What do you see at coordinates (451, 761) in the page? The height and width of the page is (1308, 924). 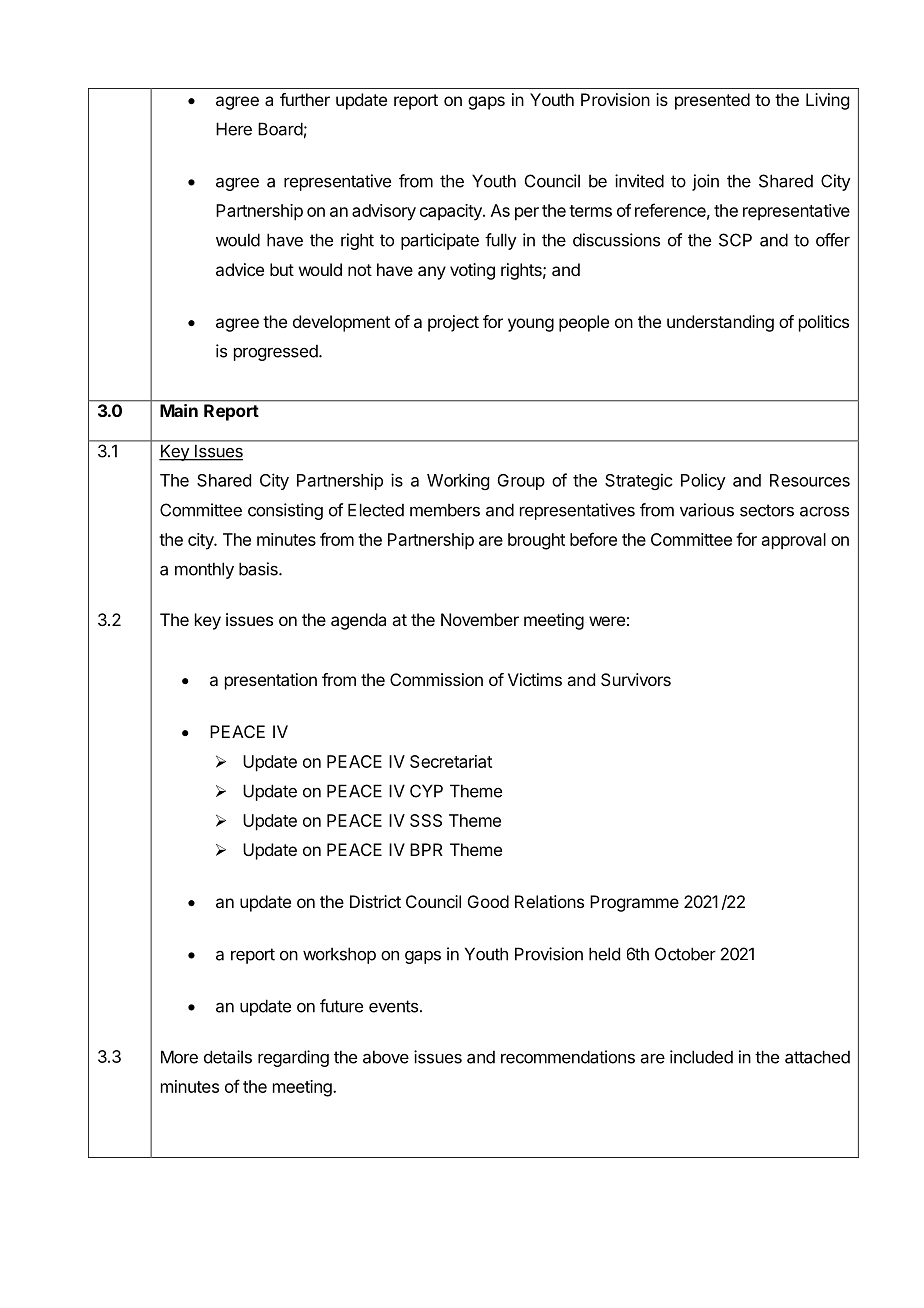 I see `Secretariat` at bounding box center [451, 761].
